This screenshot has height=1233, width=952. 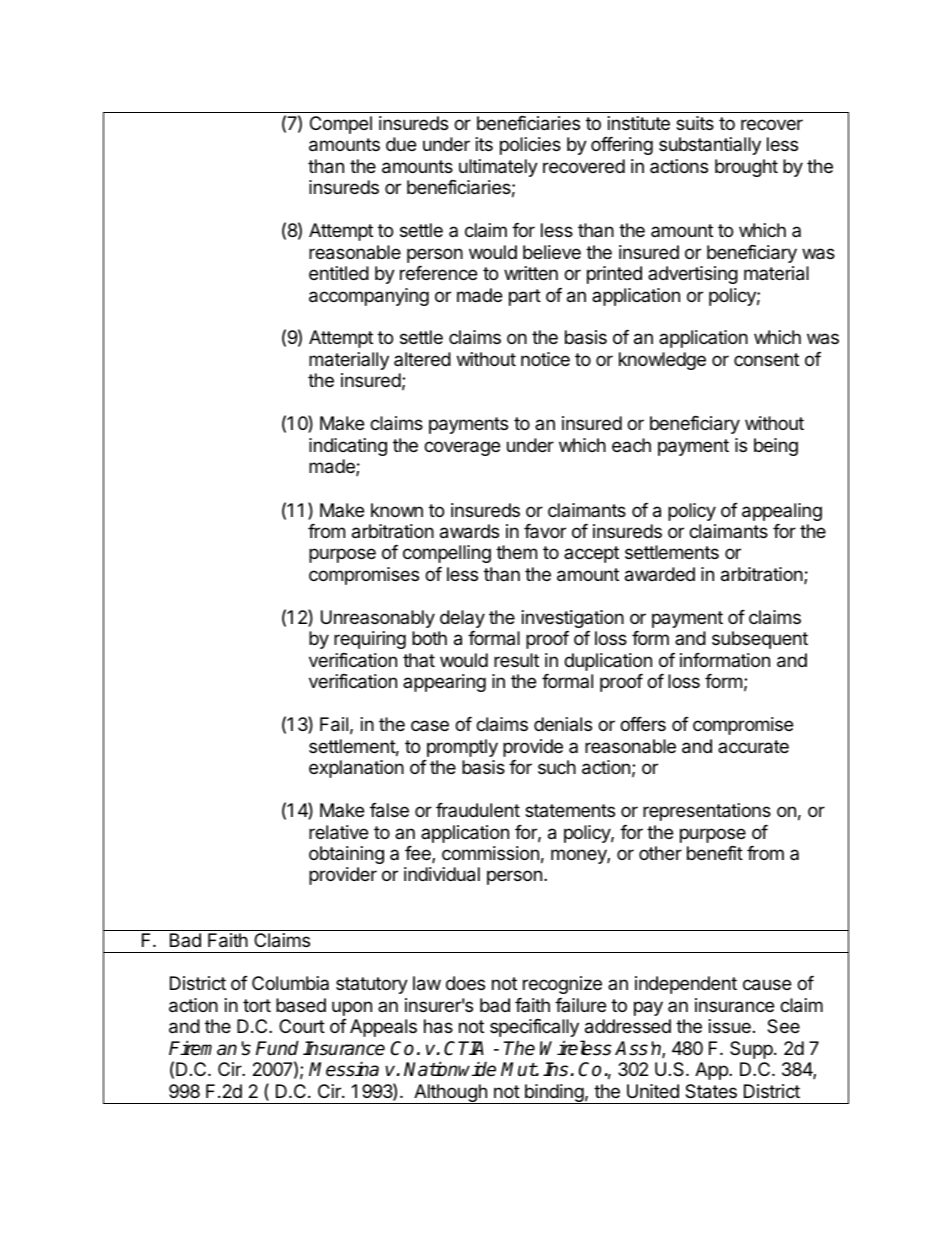 What do you see at coordinates (530, 146) in the screenshot?
I see `policies` at bounding box center [530, 146].
